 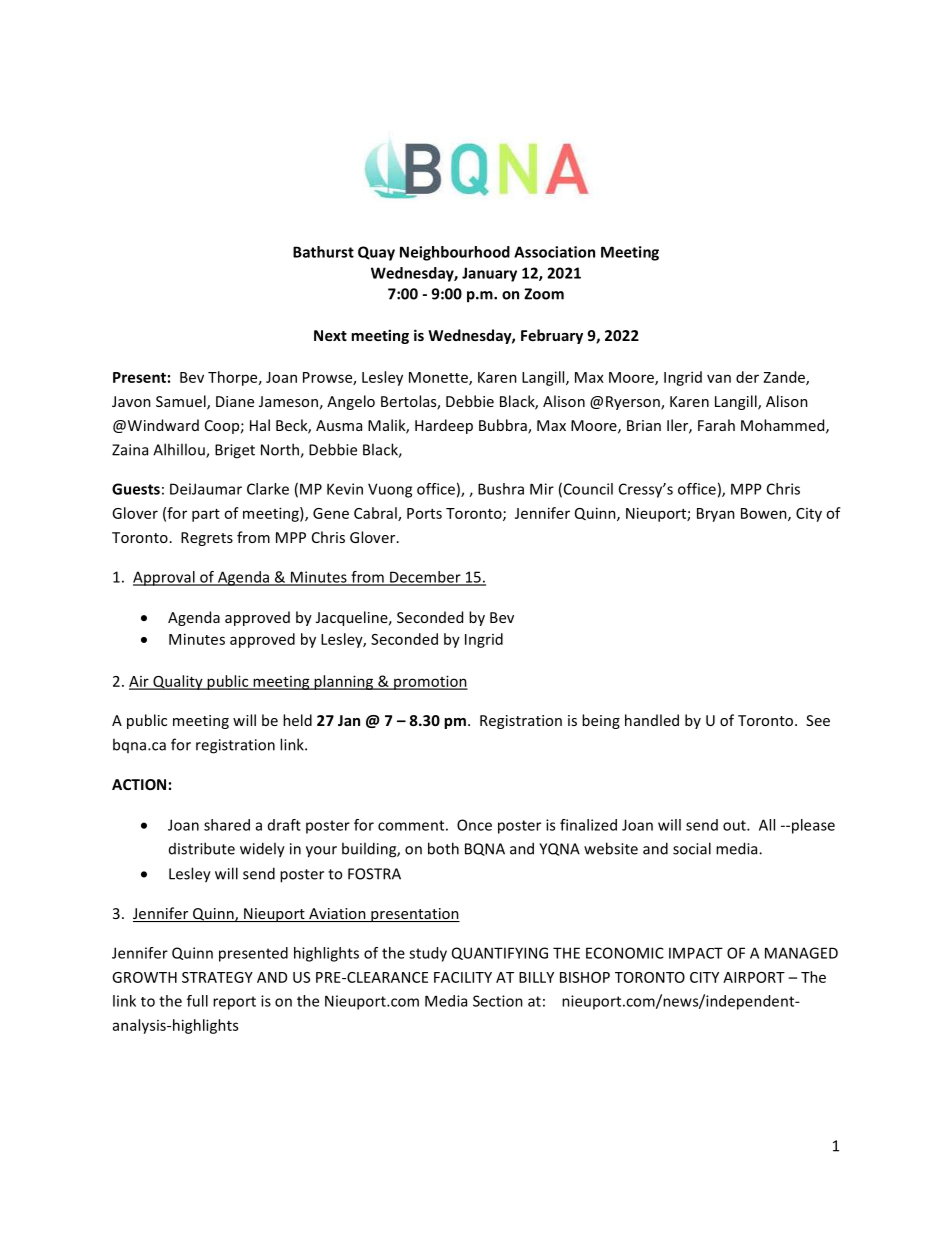 What do you see at coordinates (554, 252) in the document?
I see `Association` at bounding box center [554, 252].
